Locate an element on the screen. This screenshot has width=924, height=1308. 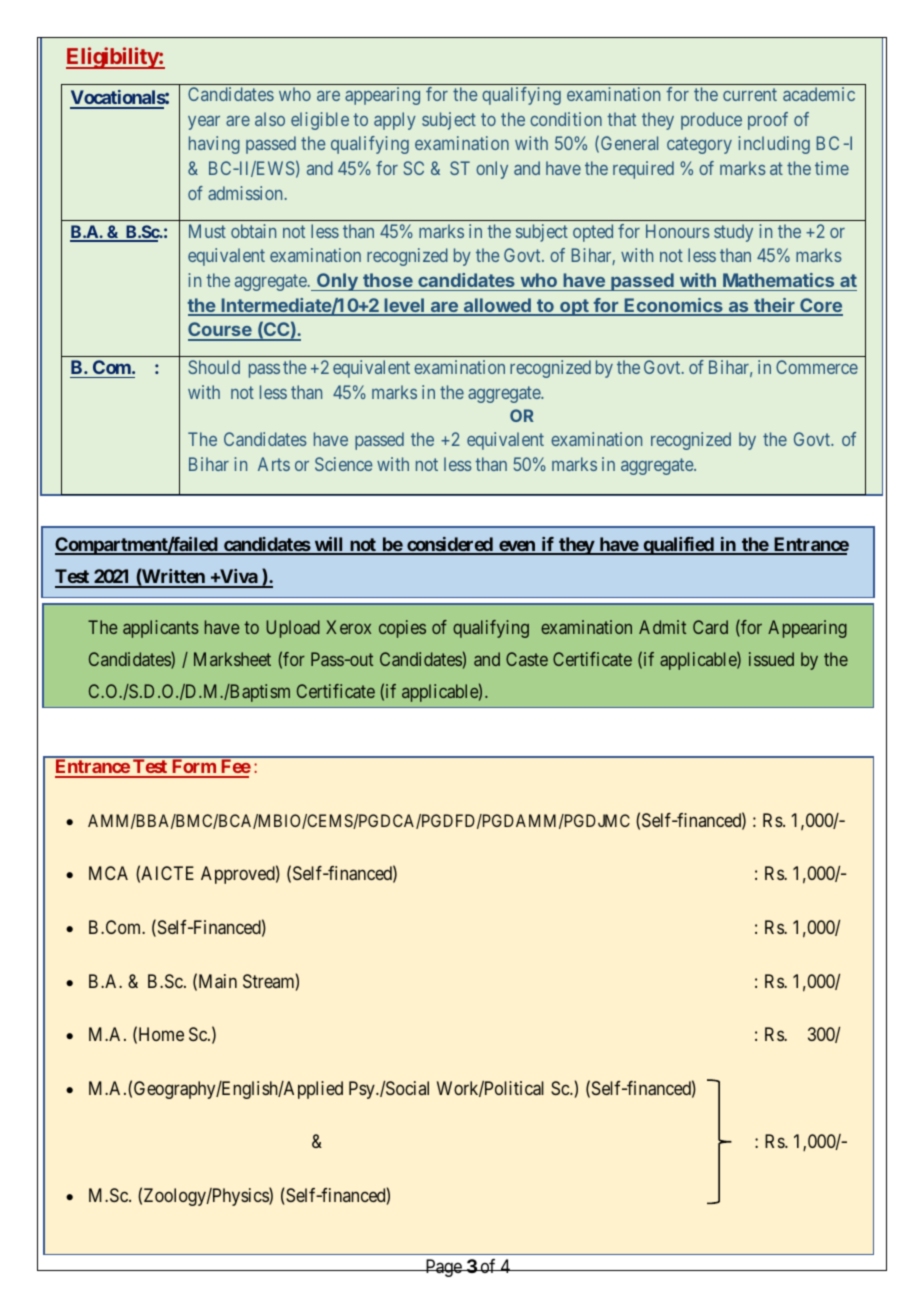
Page is located at coordinates (443, 1268).
